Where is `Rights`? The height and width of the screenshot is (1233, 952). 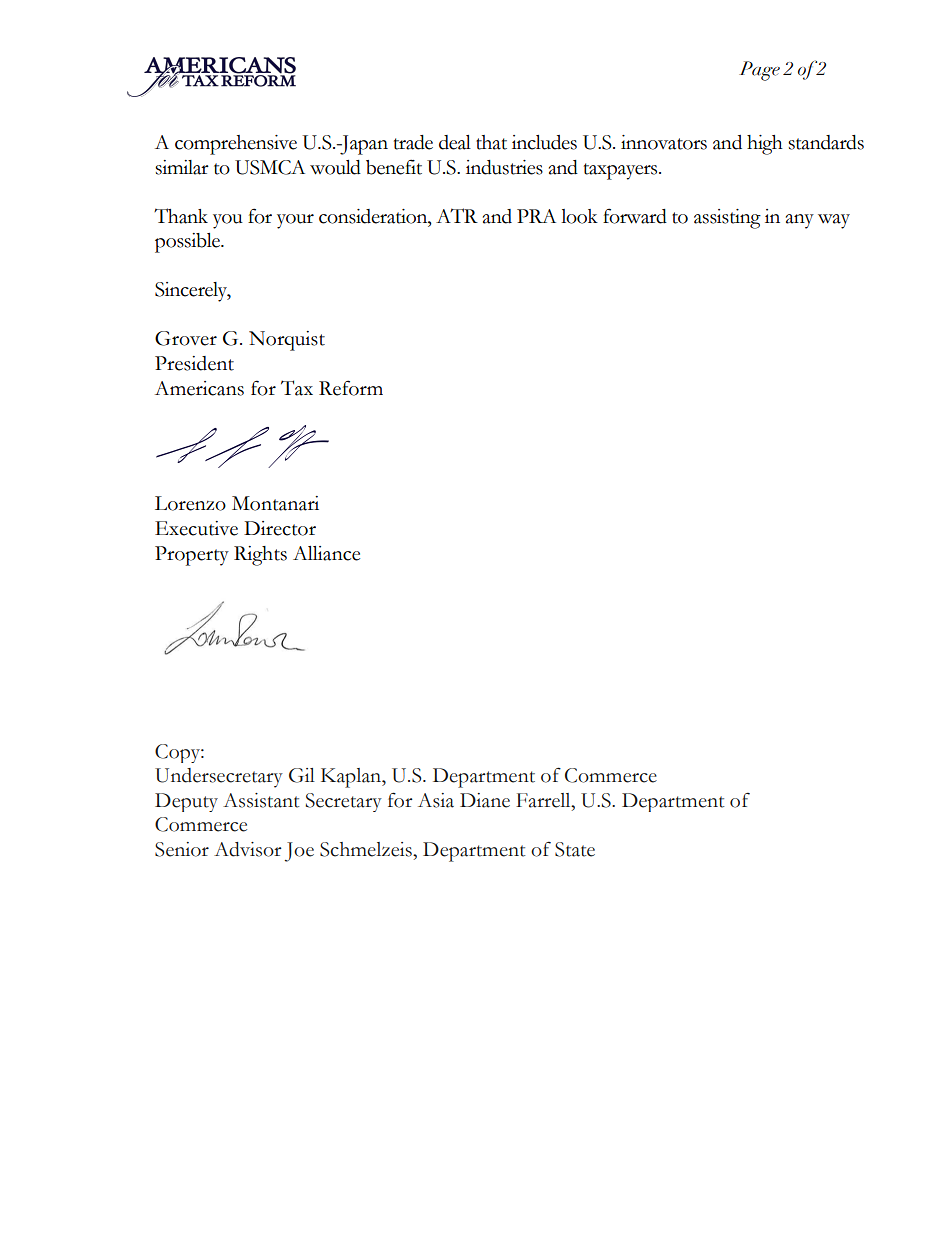
Rights is located at coordinates (260, 556).
